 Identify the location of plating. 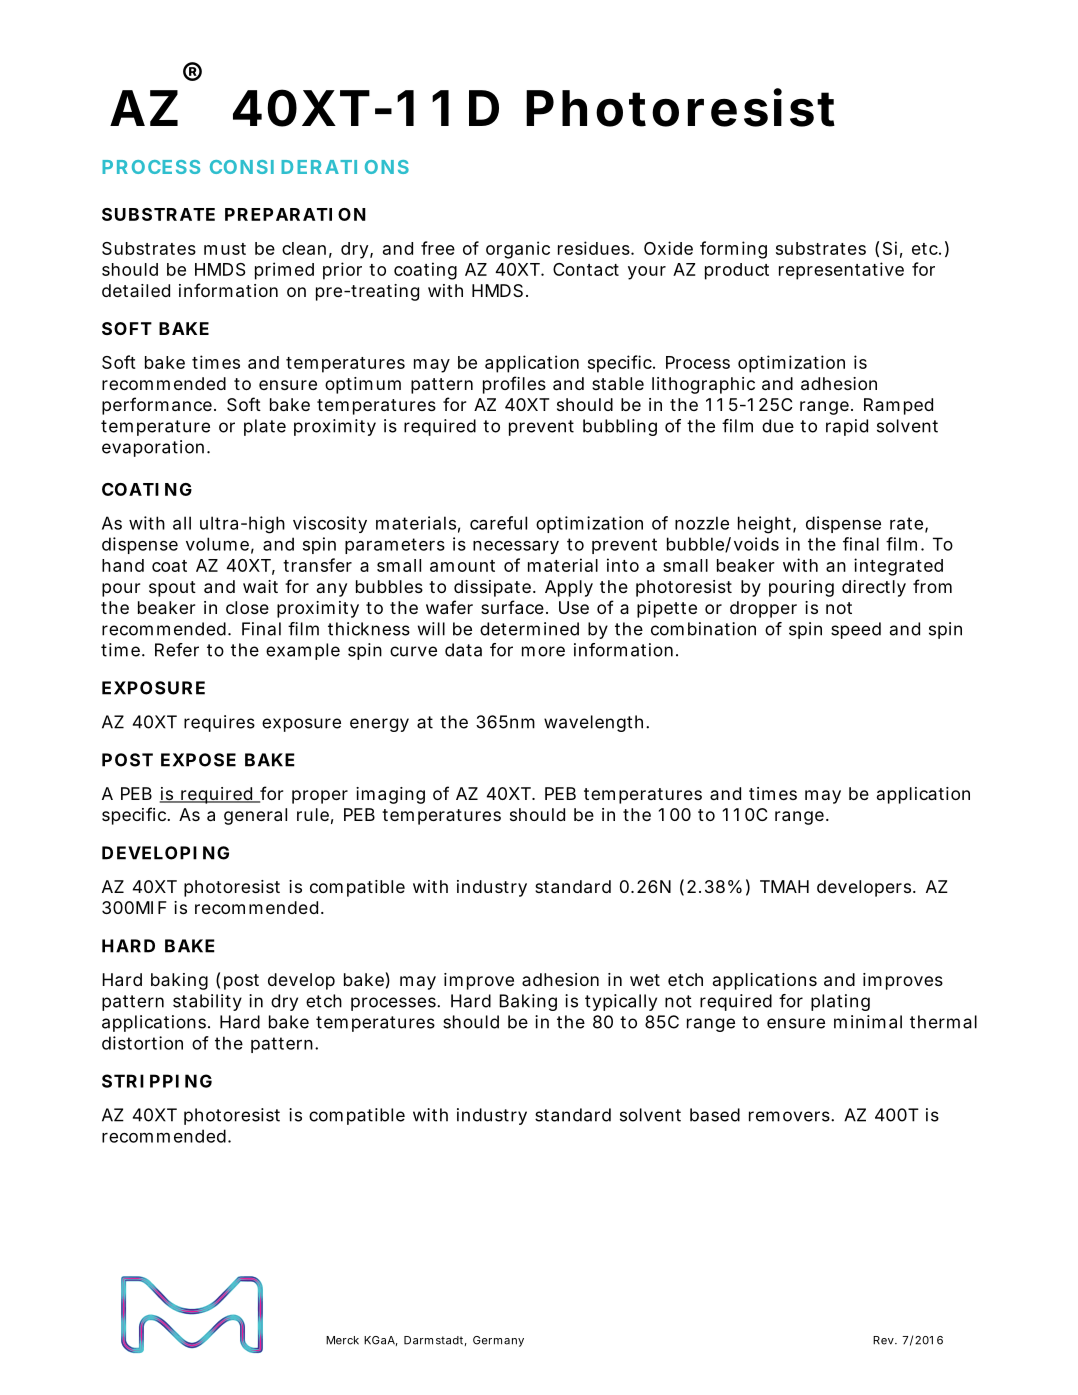
(840, 1002).
